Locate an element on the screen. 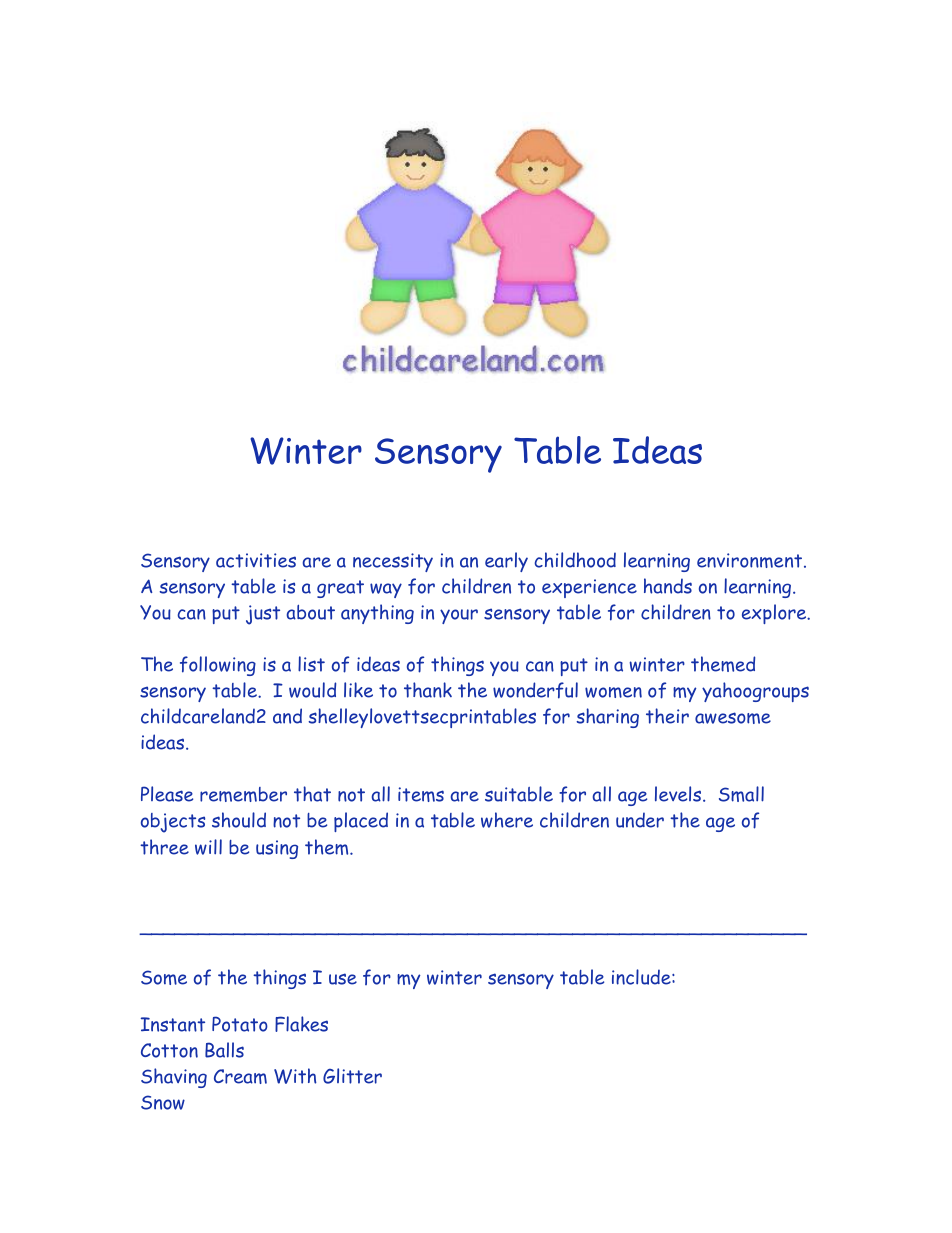 The height and width of the screenshot is (1233, 952). hands is located at coordinates (668, 586).
